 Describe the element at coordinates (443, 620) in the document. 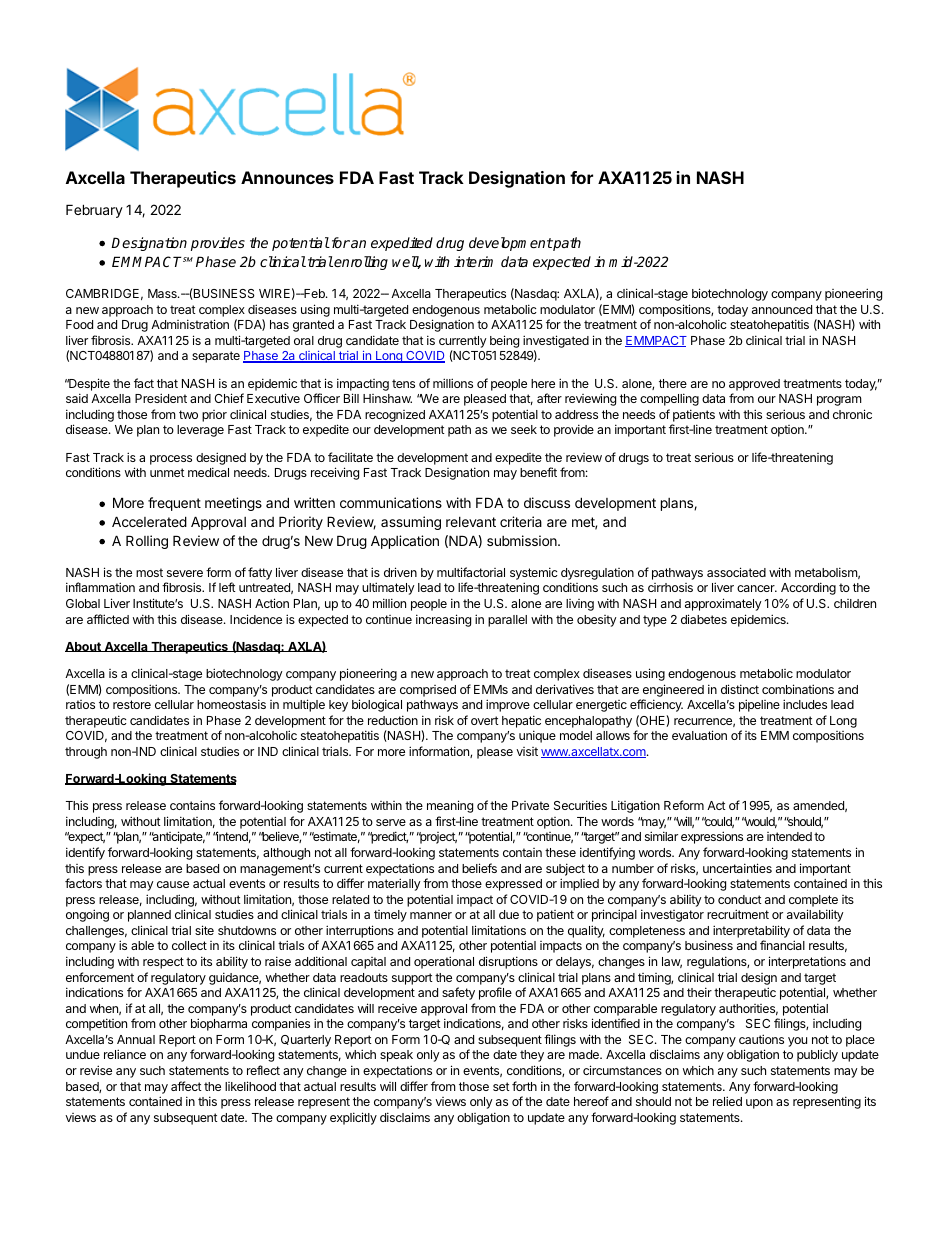

I see `increasing` at that location.
